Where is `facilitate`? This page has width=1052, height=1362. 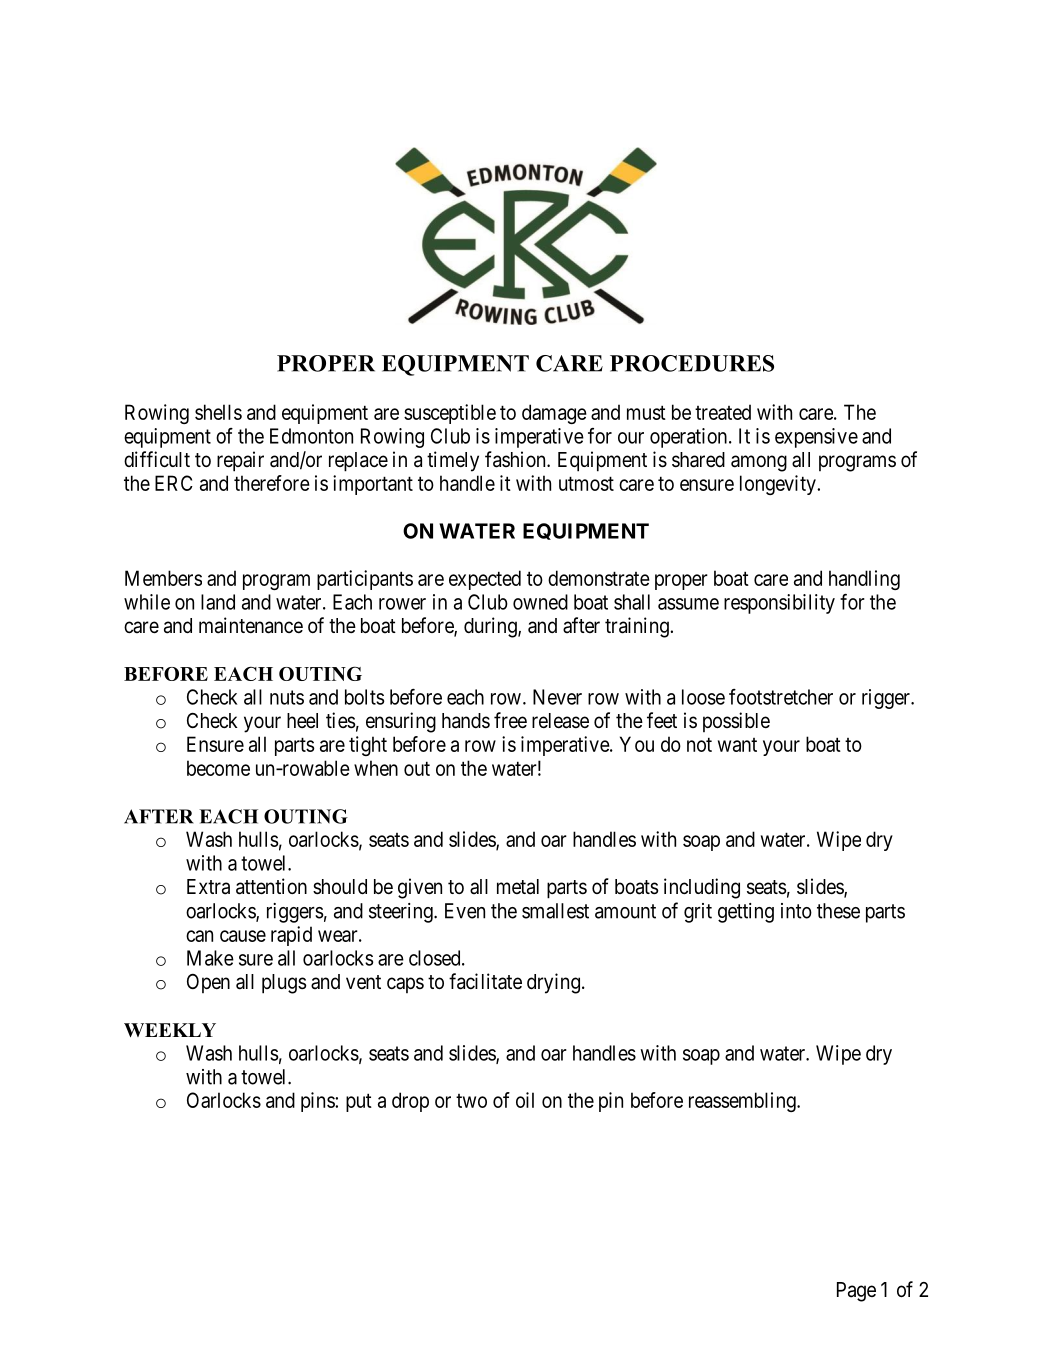 facilitate is located at coordinates (485, 981).
